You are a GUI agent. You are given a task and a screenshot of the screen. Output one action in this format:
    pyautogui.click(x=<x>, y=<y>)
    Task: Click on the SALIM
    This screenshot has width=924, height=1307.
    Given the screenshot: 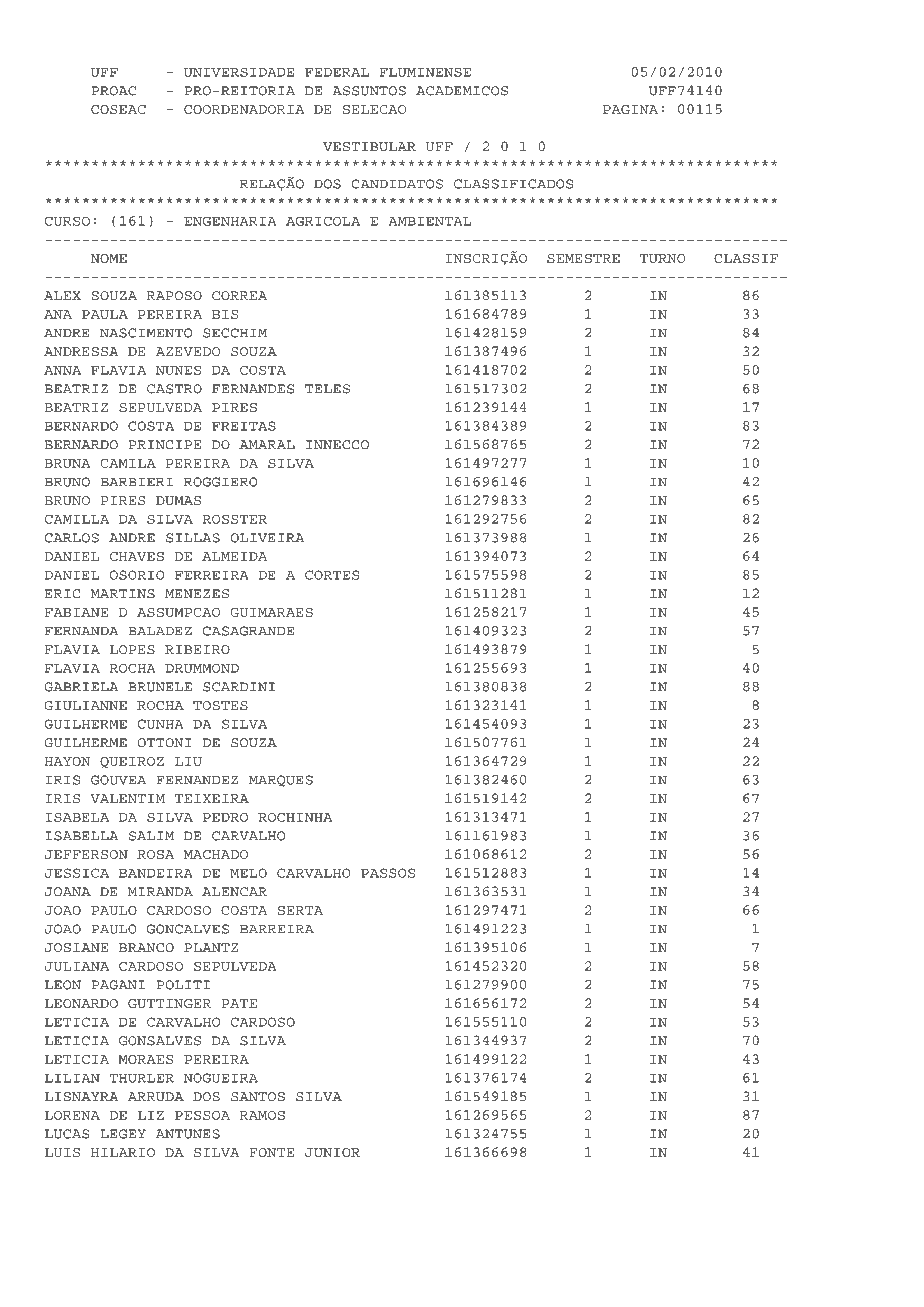 What is the action you would take?
    pyautogui.click(x=151, y=836)
